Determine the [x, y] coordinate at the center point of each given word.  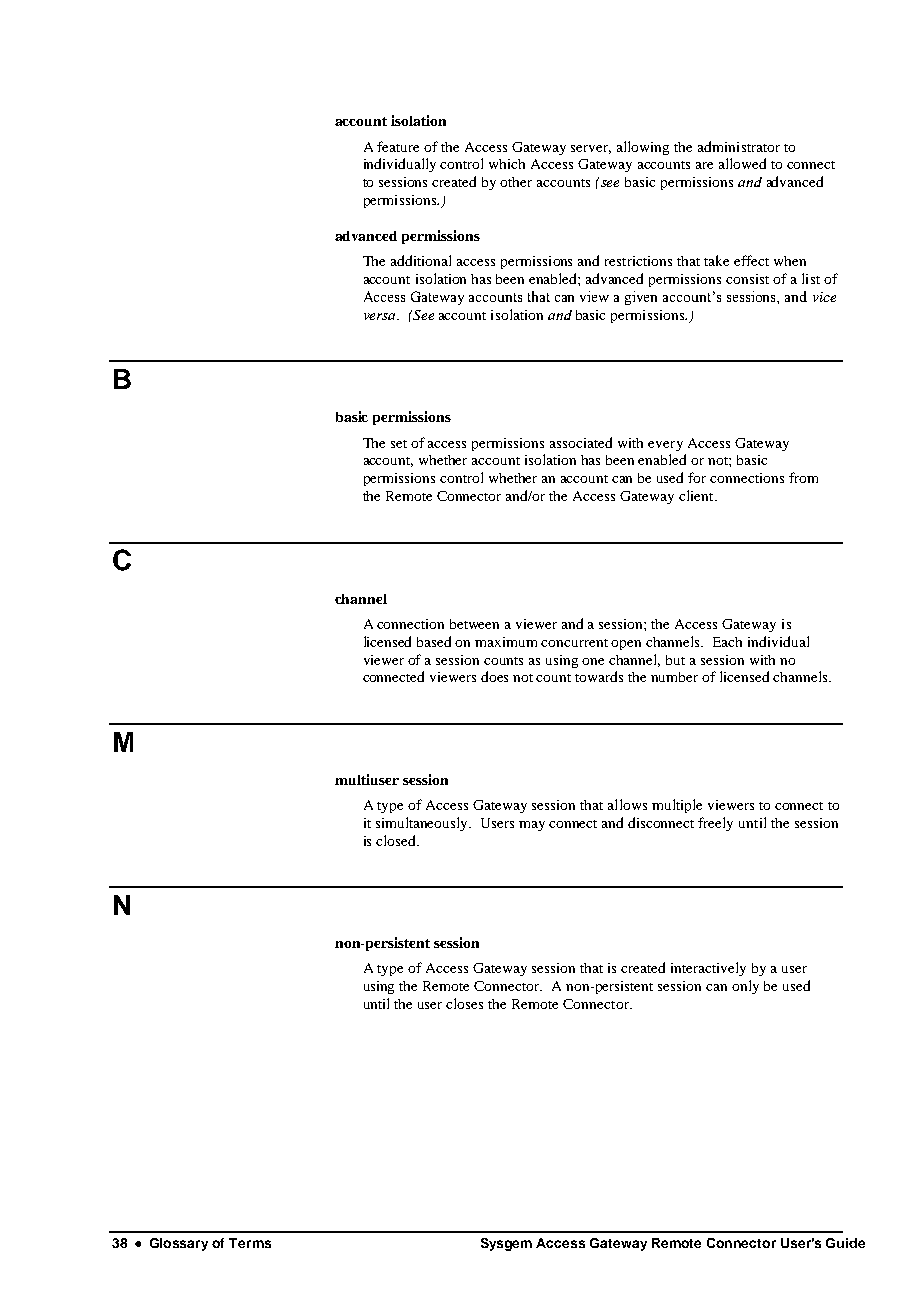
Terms [250, 1243]
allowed [742, 163]
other [516, 182]
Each [727, 642]
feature [398, 146]
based [434, 641]
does [494, 676]
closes [464, 1003]
